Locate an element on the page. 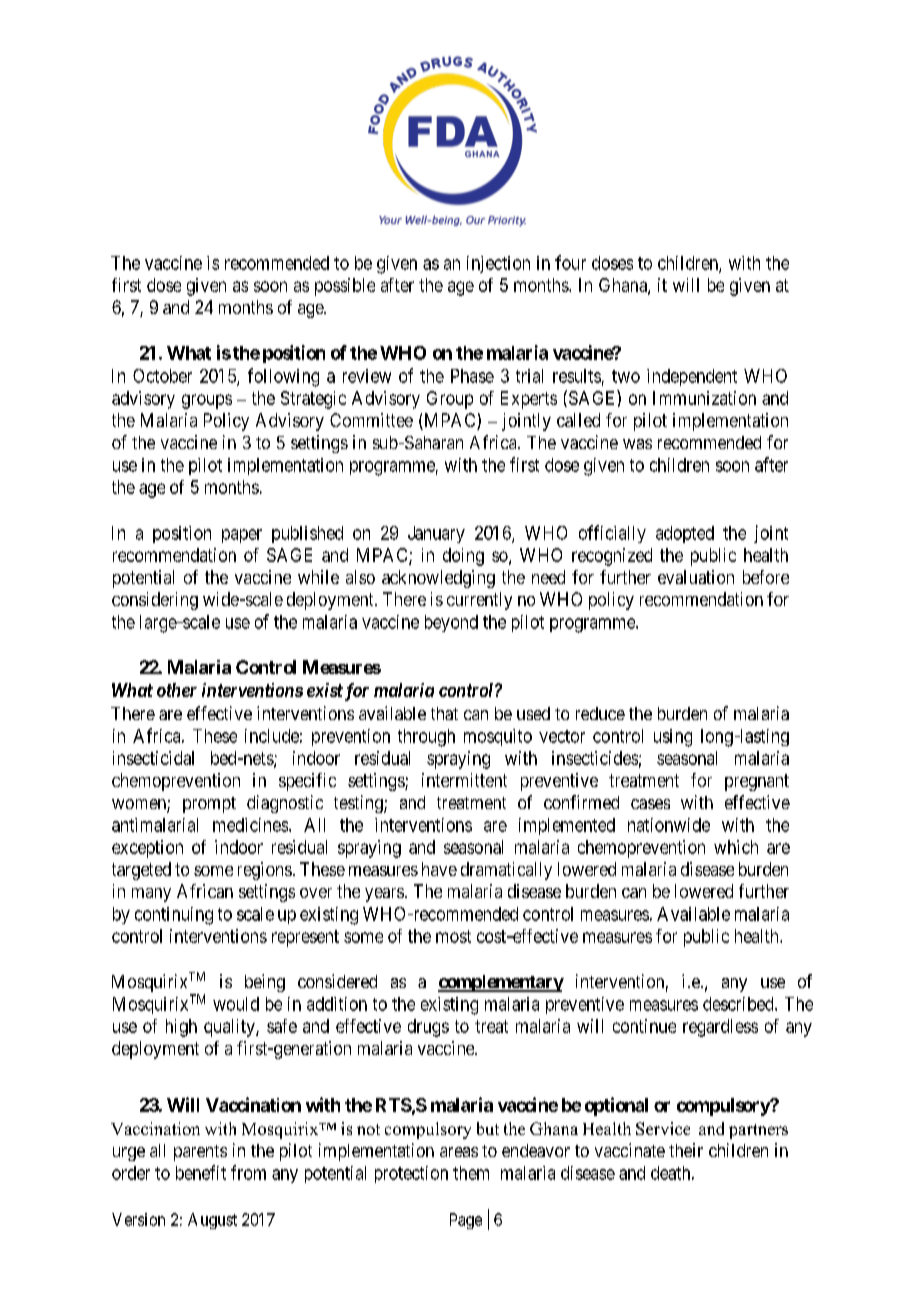 The height and width of the image is (1308, 924). have is located at coordinates (439, 869).
